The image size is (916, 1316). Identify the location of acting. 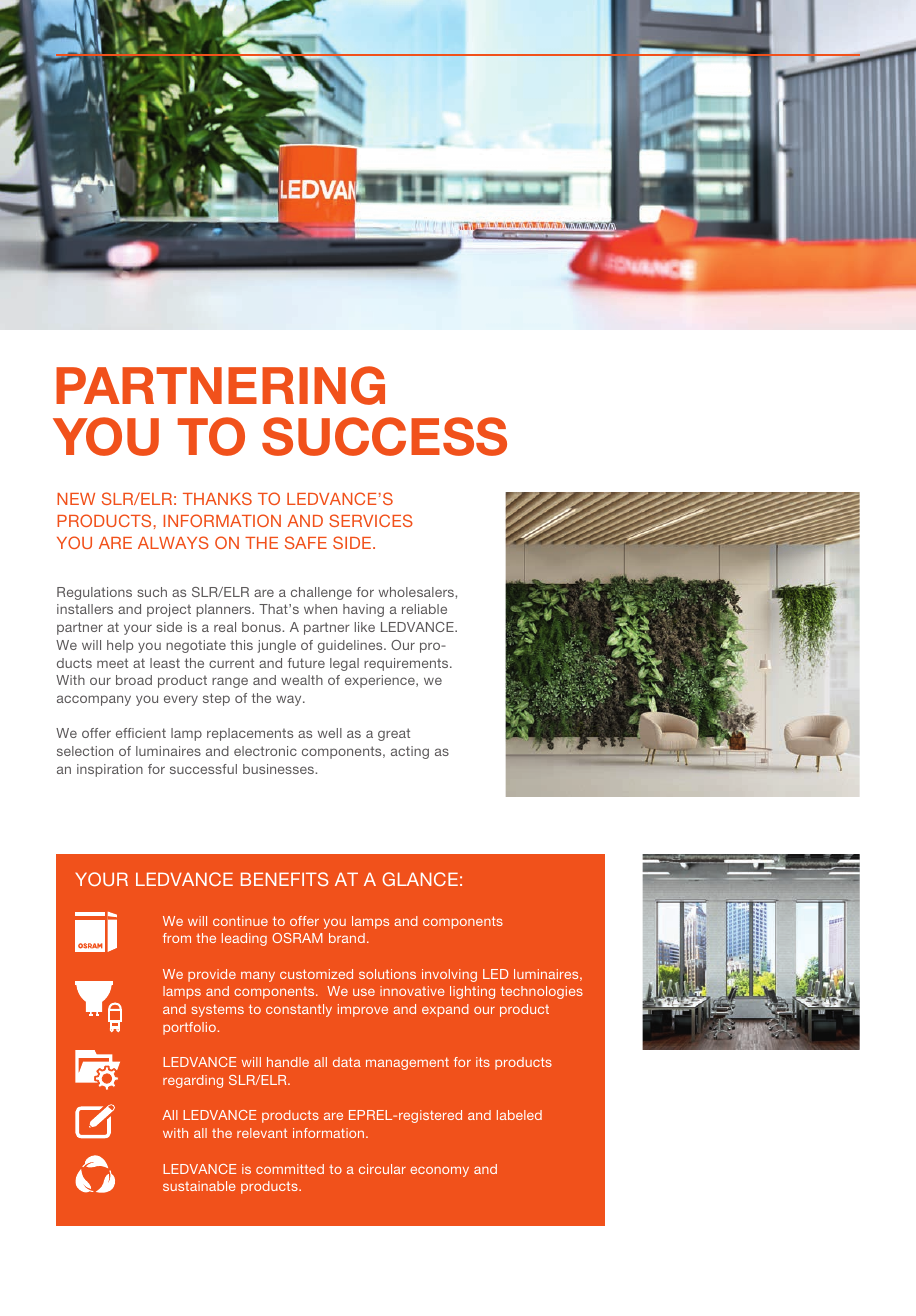
(410, 752).
